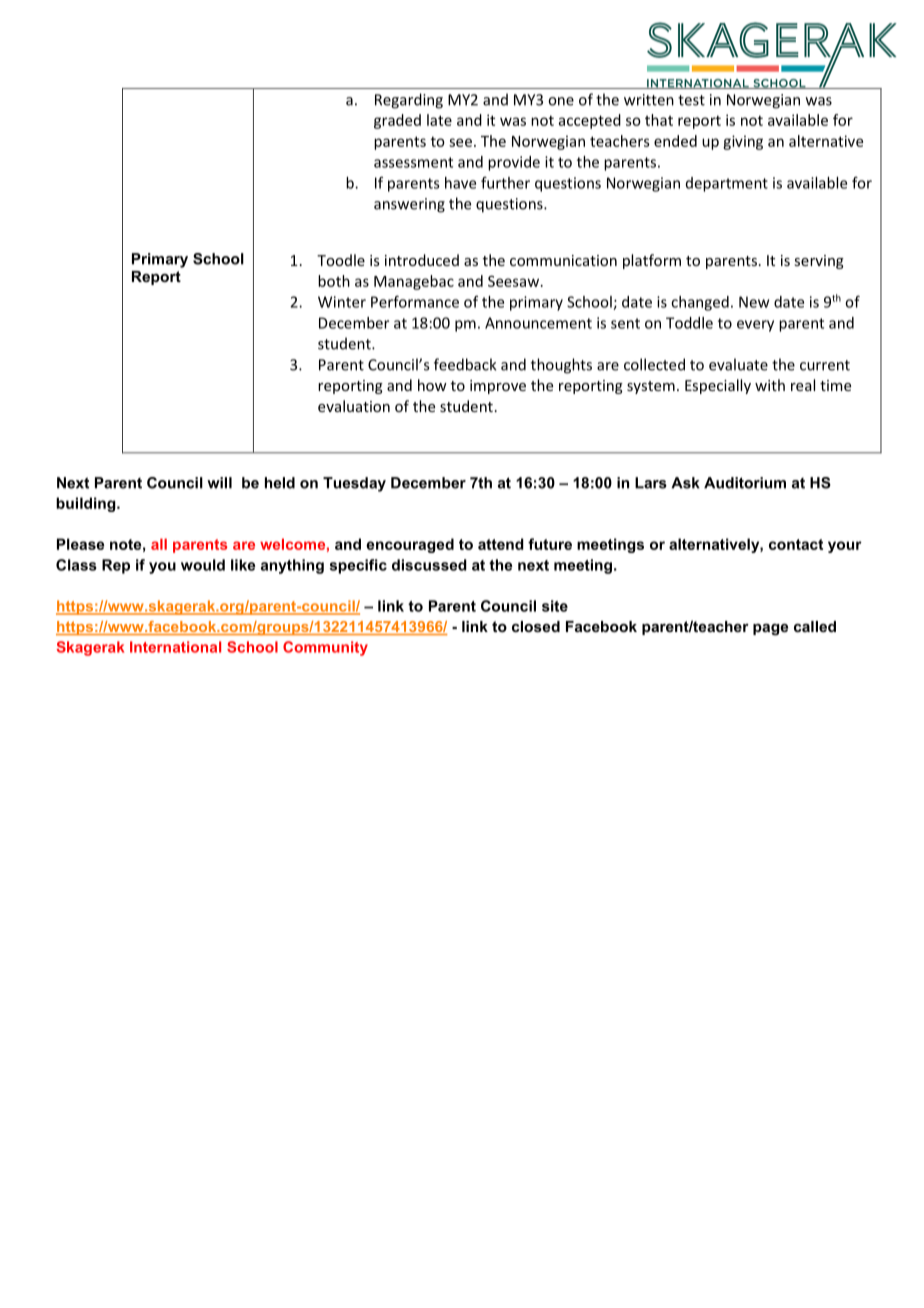 Image resolution: width=924 pixels, height=1308 pixels. What do you see at coordinates (354, 484) in the image?
I see `Tuesday` at bounding box center [354, 484].
